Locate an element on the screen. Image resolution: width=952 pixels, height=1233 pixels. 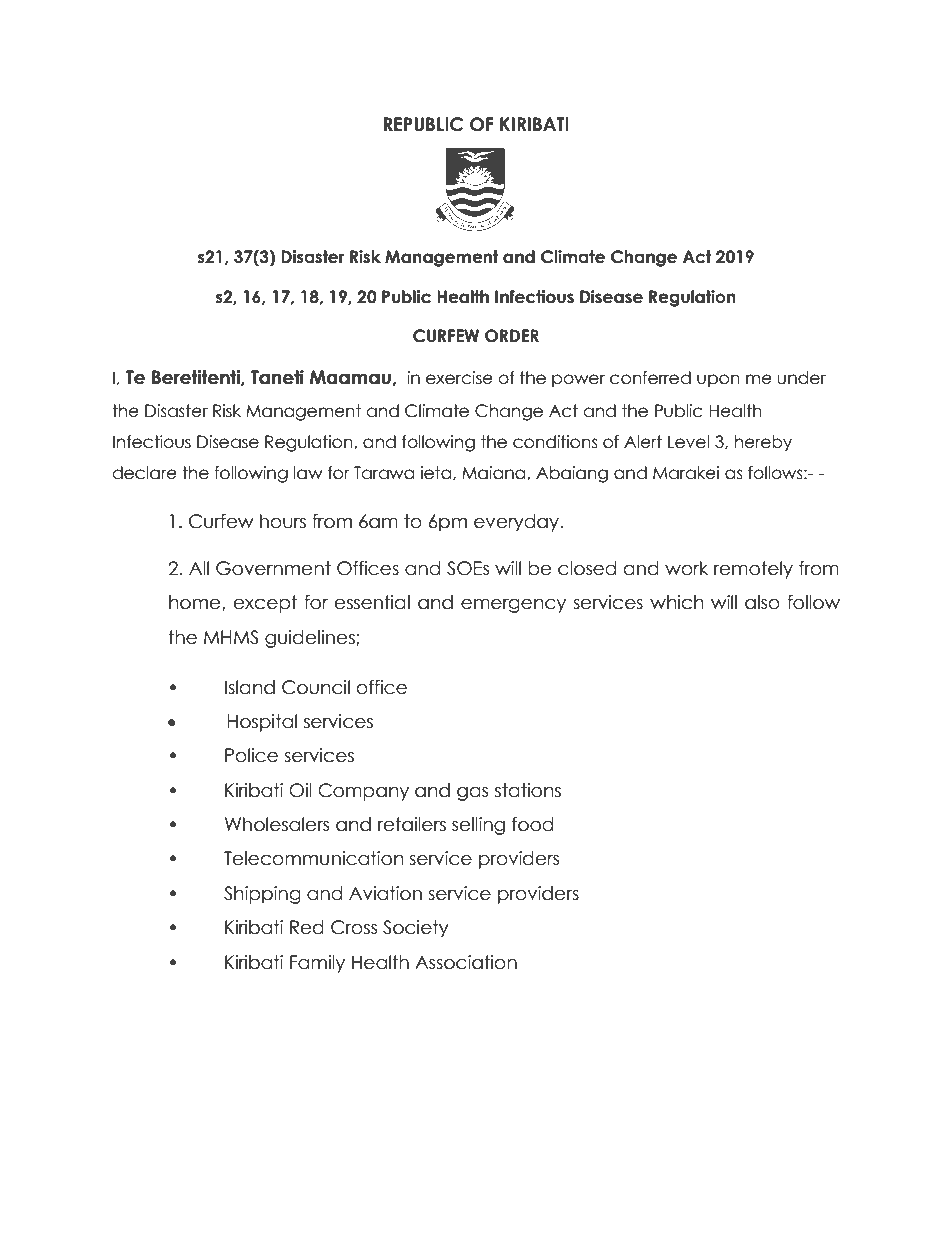
Association is located at coordinates (466, 962).
